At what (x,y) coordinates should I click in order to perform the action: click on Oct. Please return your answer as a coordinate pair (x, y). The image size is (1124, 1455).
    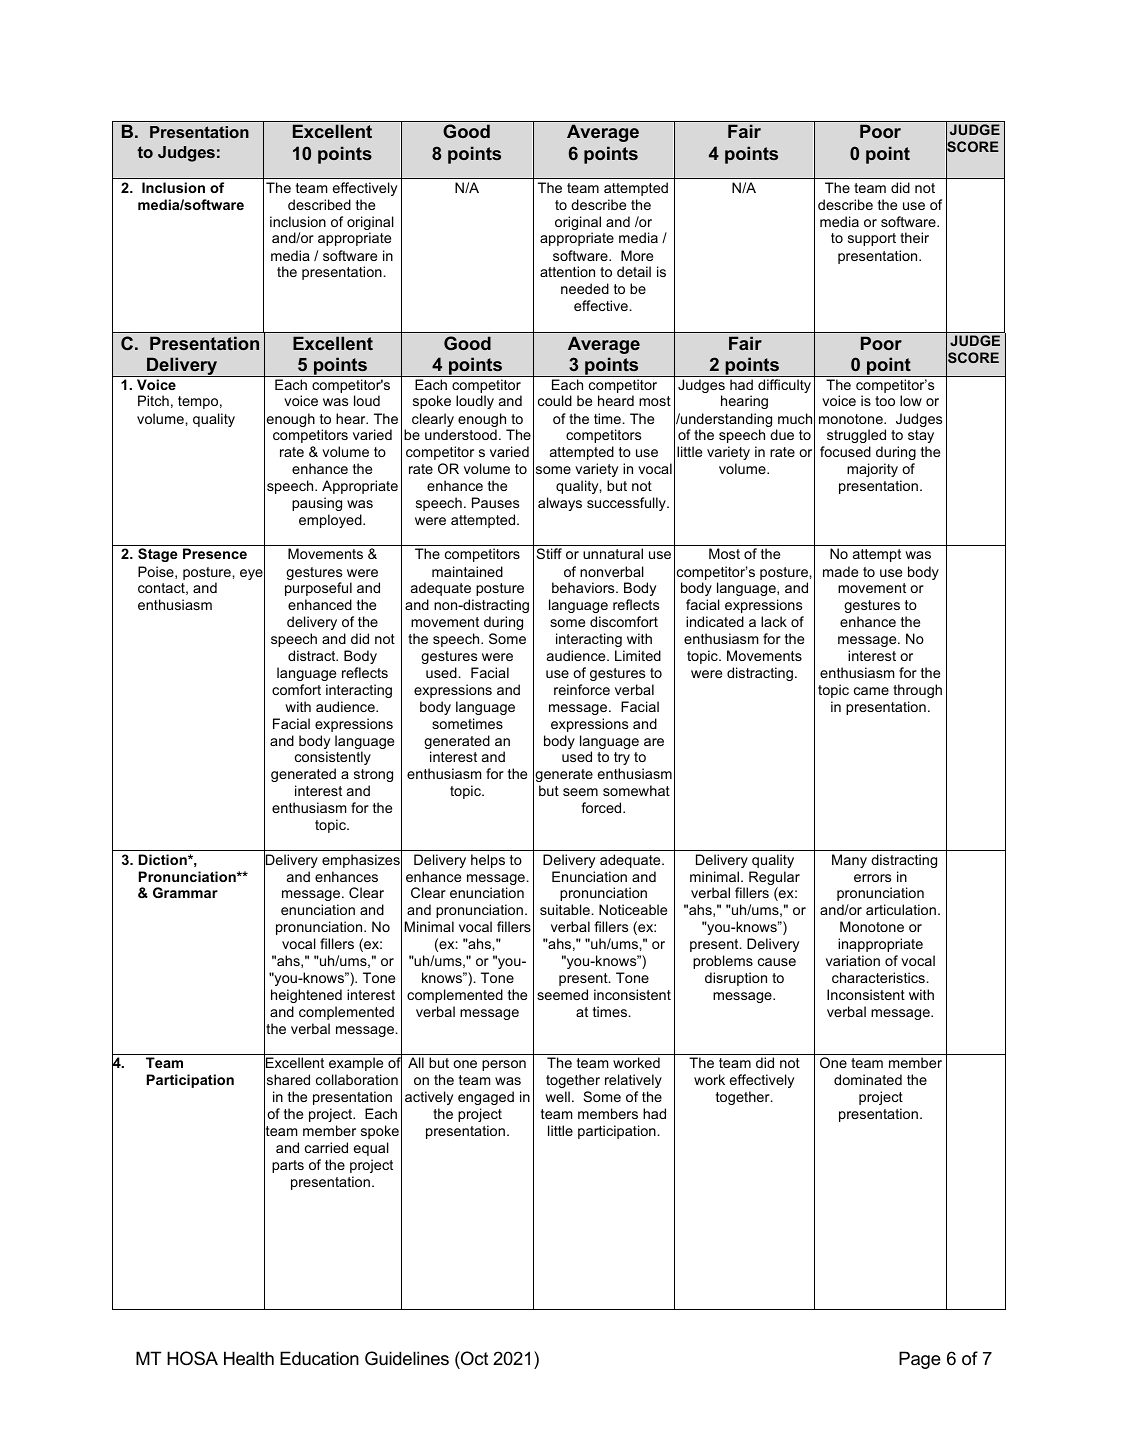
    Looking at the image, I should click on (473, 1358).
